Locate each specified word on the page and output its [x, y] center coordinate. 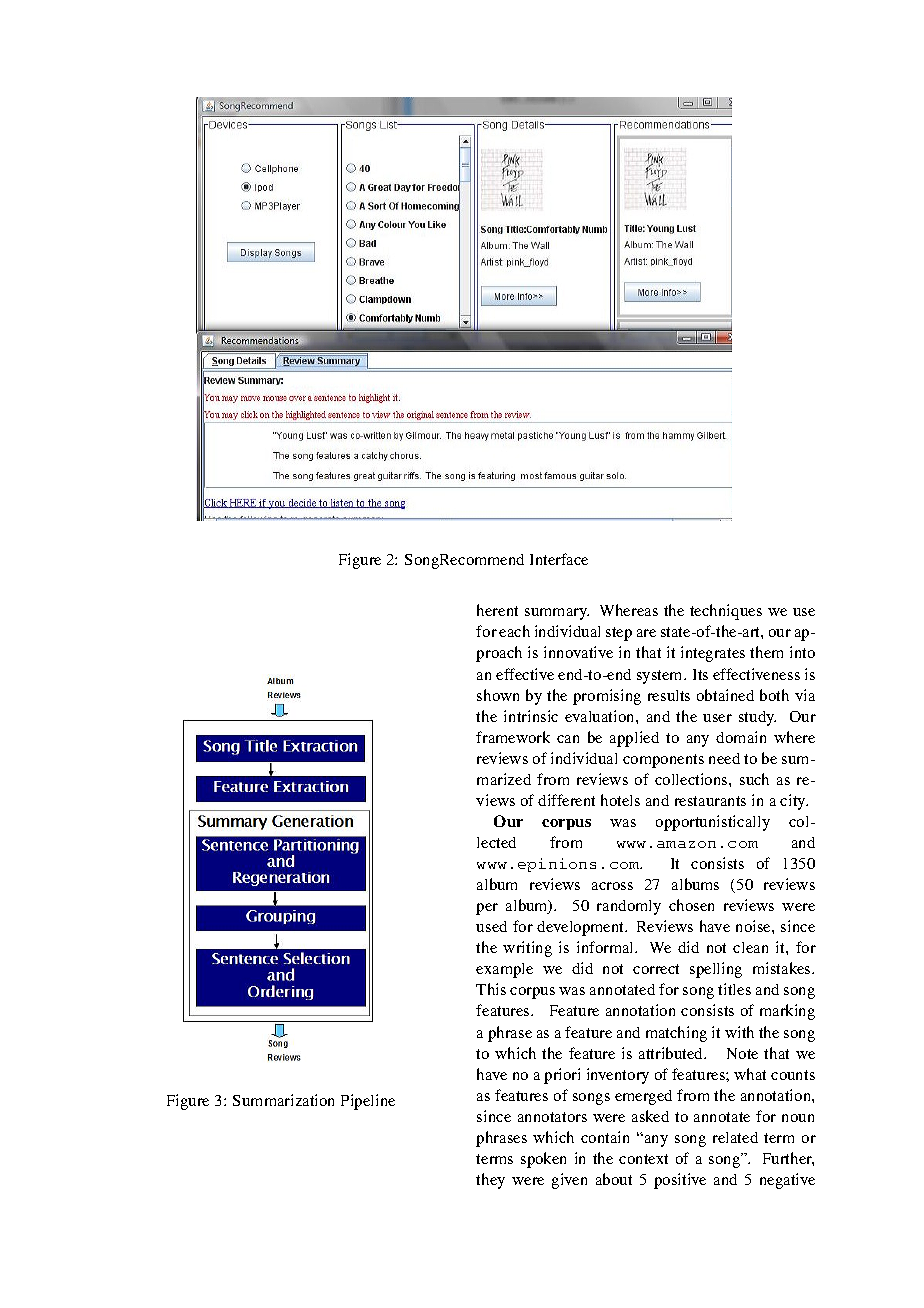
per [487, 909]
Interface [559, 559]
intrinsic [531, 716]
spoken [543, 1160]
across [612, 886]
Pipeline [368, 1102]
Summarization [283, 1100]
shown [498, 695]
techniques [726, 612]
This [491, 989]
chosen [691, 905]
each [514, 631]
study [757, 718]
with [739, 1032]
